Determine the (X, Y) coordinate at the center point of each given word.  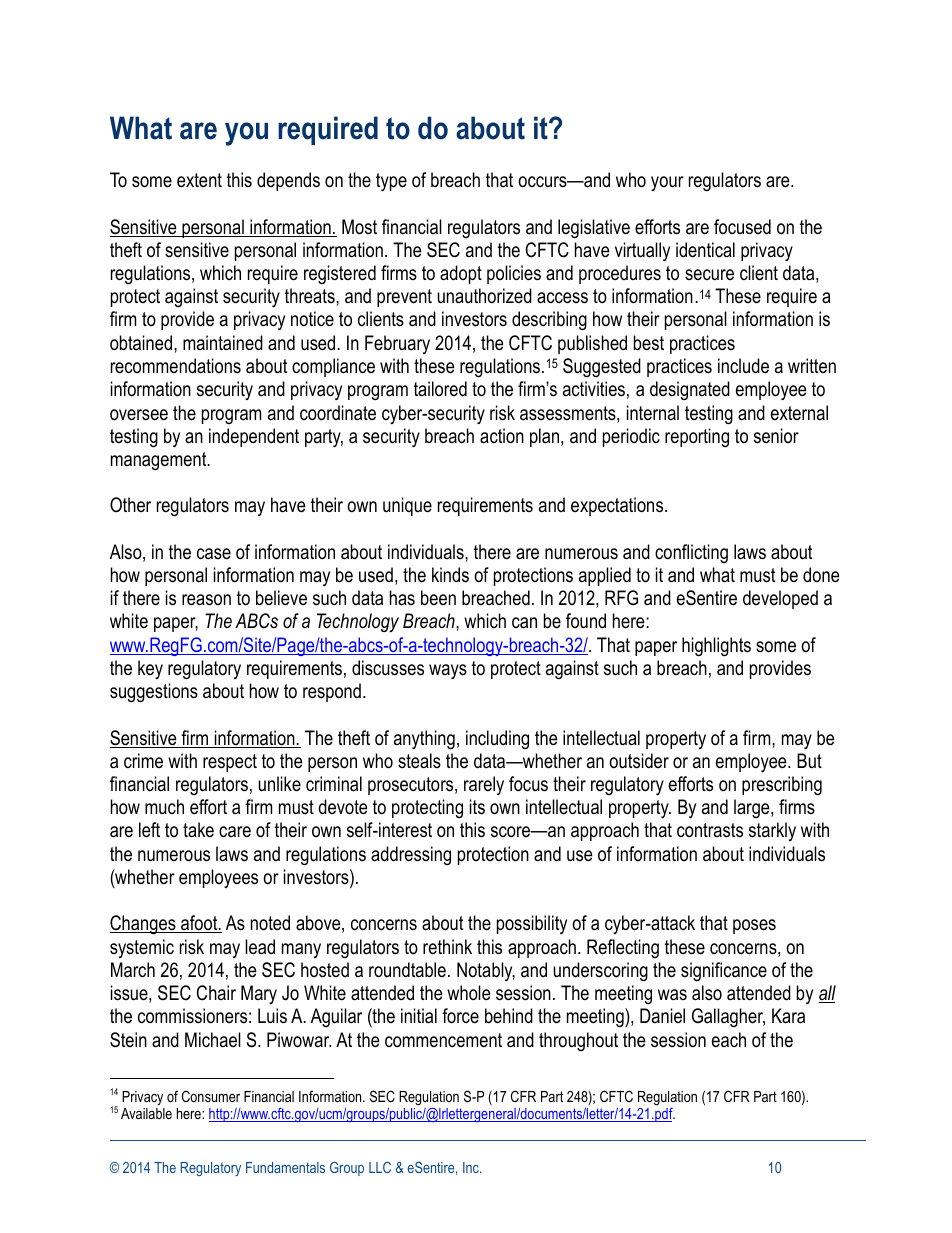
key (150, 669)
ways (448, 672)
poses (754, 926)
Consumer (211, 1096)
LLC (380, 1167)
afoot (199, 924)
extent (199, 180)
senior (776, 436)
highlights (716, 647)
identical (705, 250)
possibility (532, 924)
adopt (461, 274)
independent (254, 437)
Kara (788, 1016)
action (502, 436)
